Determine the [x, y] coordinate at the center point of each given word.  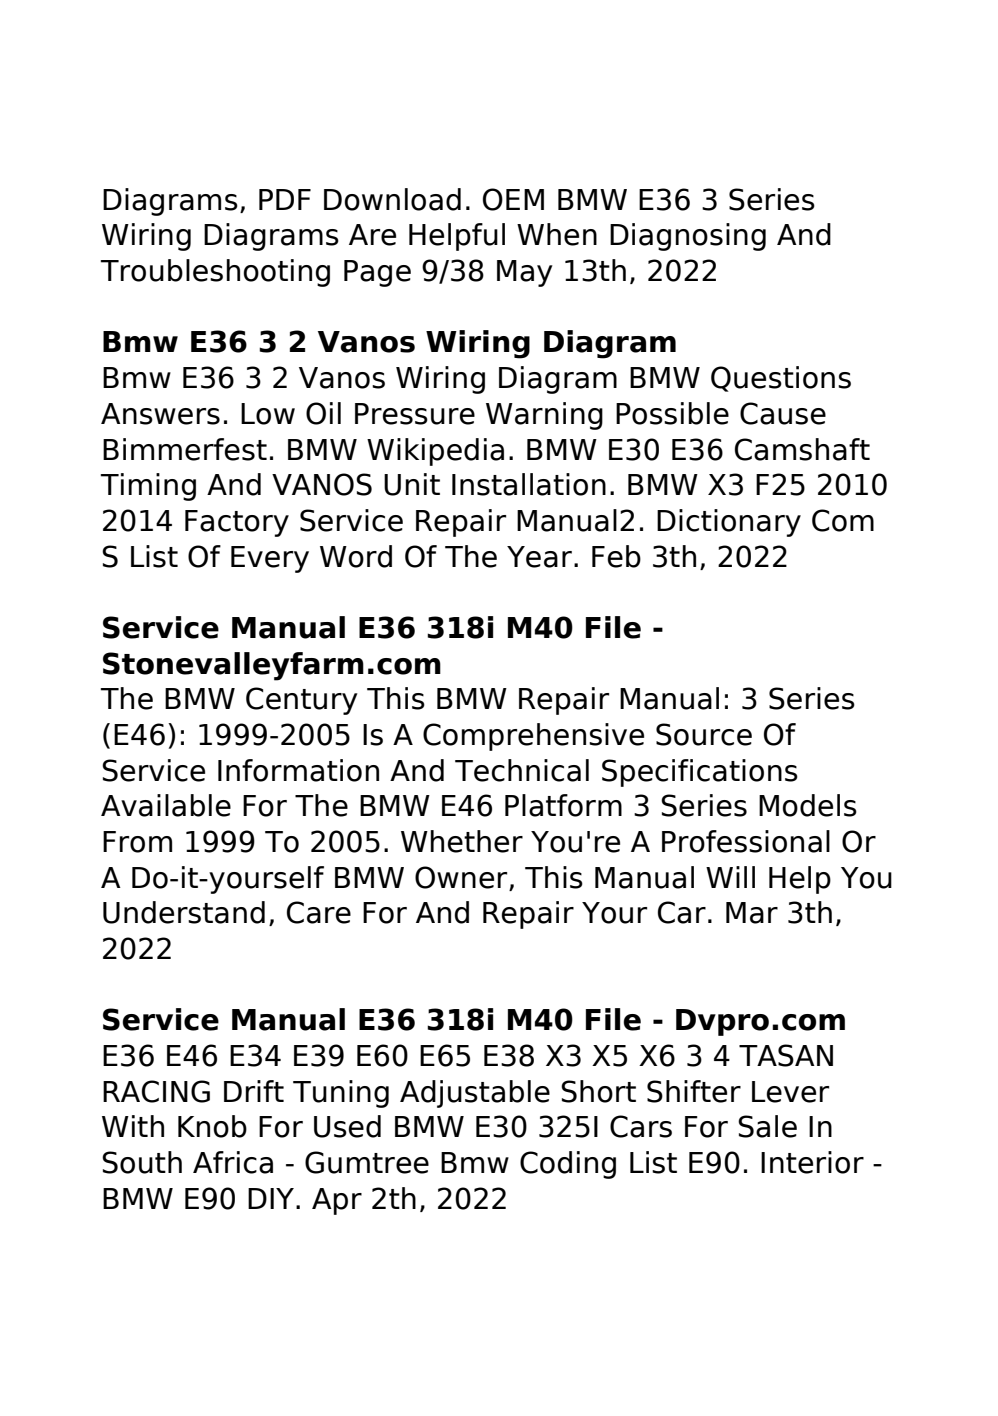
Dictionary [729, 523]
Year [539, 557]
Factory [237, 523]
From [137, 842]
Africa [233, 1162]
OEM [513, 199]
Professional [746, 841]
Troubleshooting [215, 273]
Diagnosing [688, 237]
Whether [462, 841]
